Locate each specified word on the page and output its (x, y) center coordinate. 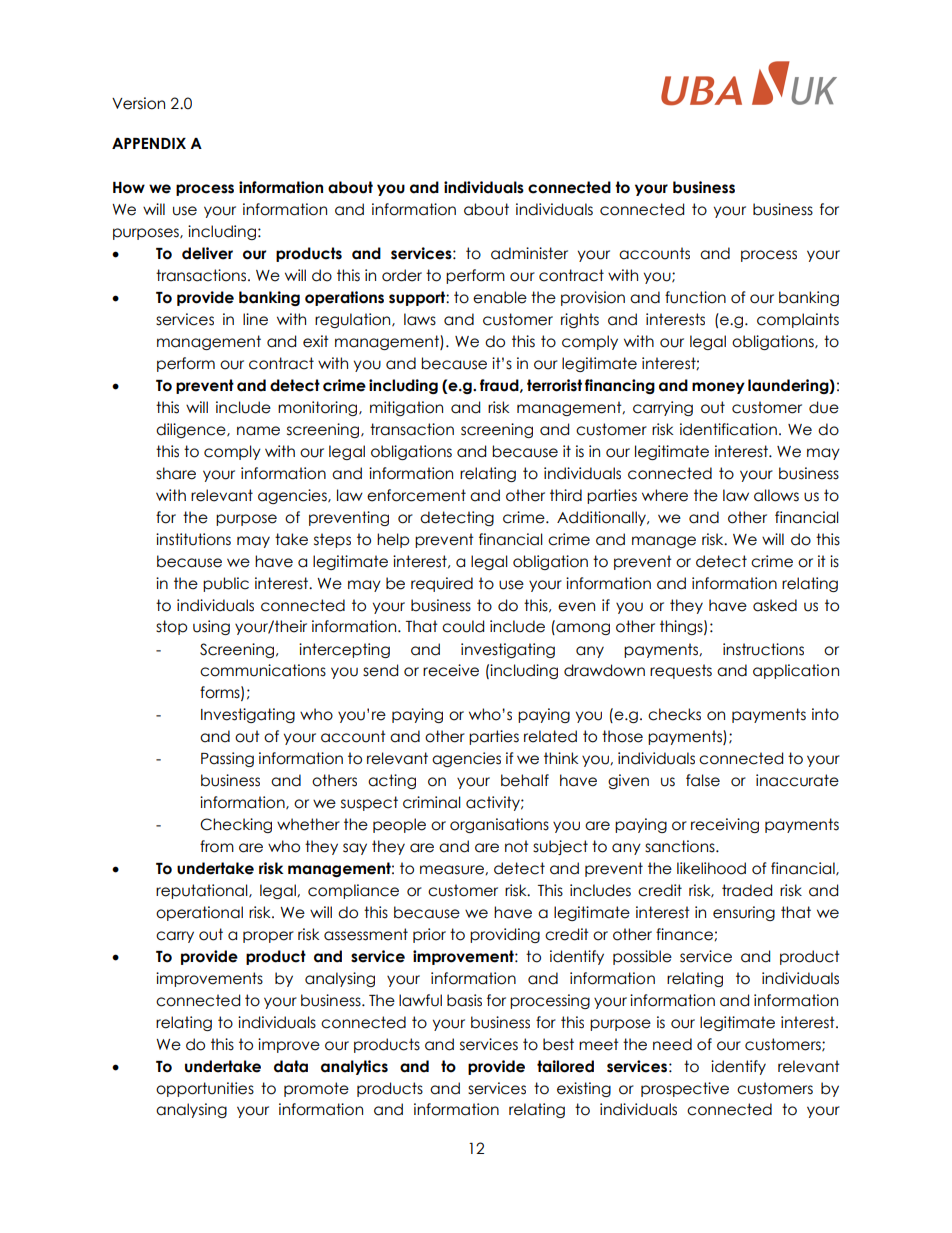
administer (529, 253)
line (255, 319)
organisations (499, 825)
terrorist (554, 385)
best (558, 1044)
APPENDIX (149, 143)
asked (775, 605)
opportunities (205, 1089)
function (695, 297)
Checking (236, 825)
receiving (725, 825)
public (226, 584)
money (718, 388)
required (442, 584)
